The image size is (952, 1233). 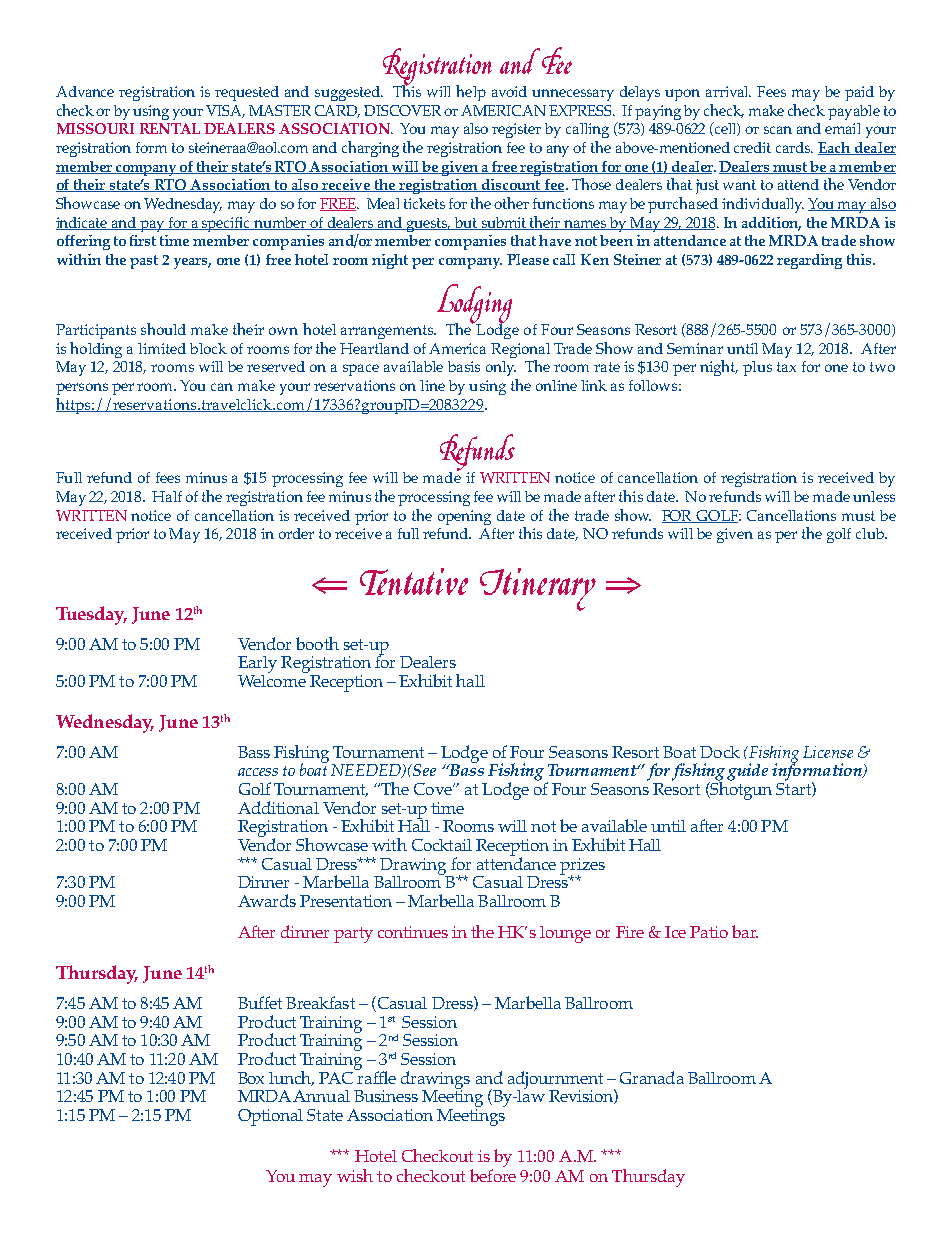 What do you see at coordinates (778, 130) in the image?
I see `scan` at bounding box center [778, 130].
